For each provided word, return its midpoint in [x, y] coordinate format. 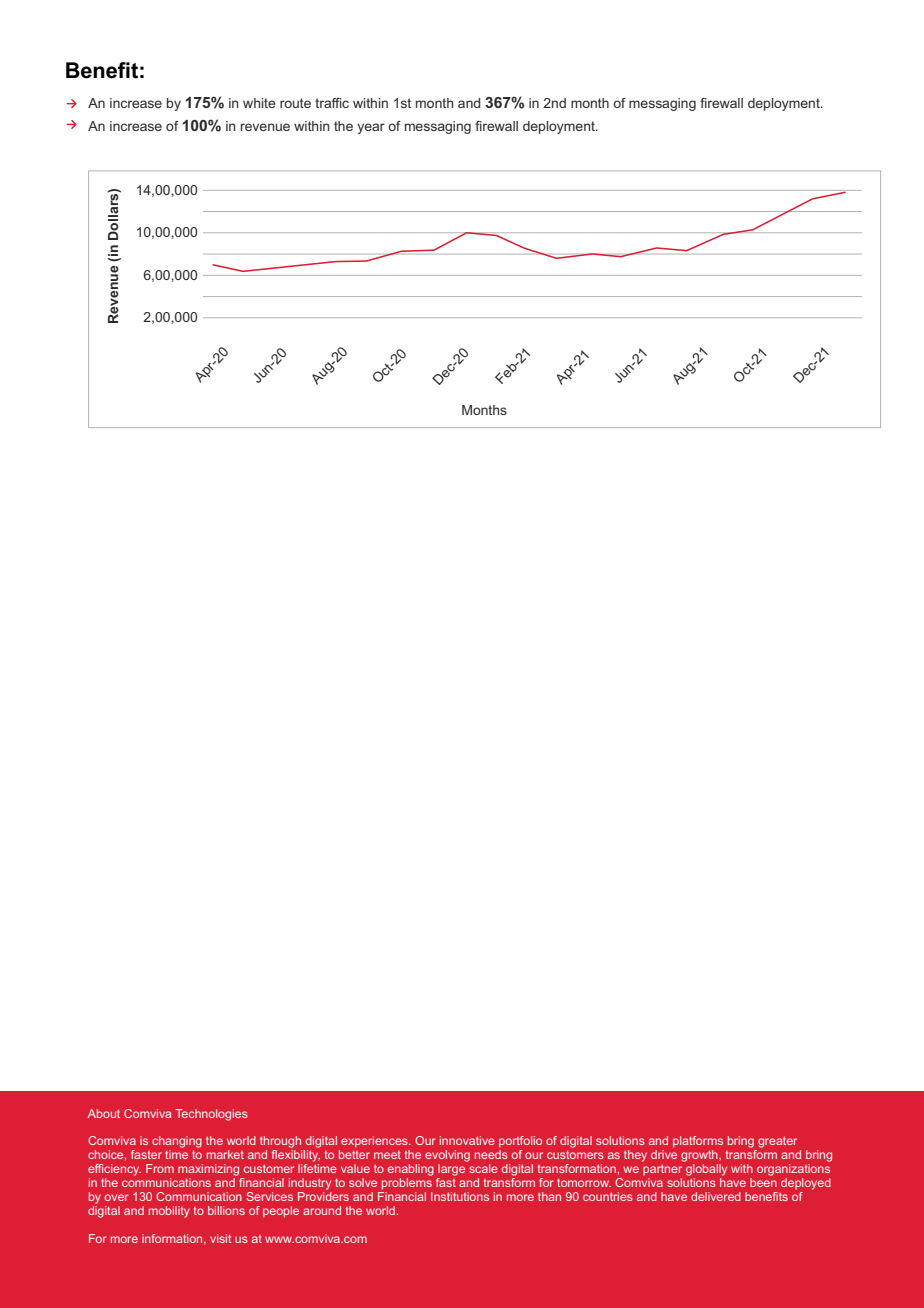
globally [706, 1170]
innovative [467, 1140]
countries [608, 1196]
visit [221, 1238]
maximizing [208, 1170]
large [451, 1170]
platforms [698, 1142]
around [322, 1210]
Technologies [211, 1115]
